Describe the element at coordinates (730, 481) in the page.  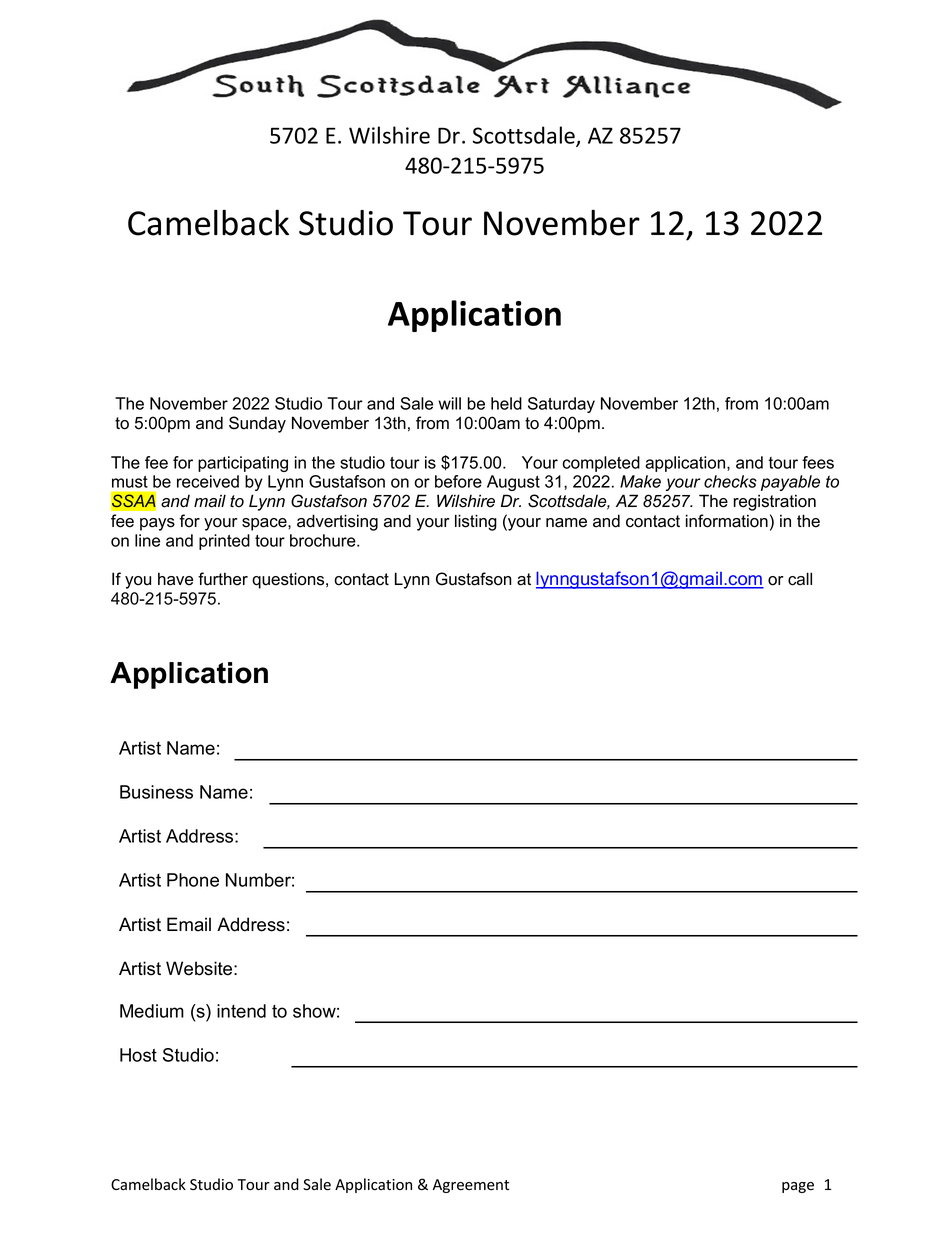
I see `checks` at that location.
